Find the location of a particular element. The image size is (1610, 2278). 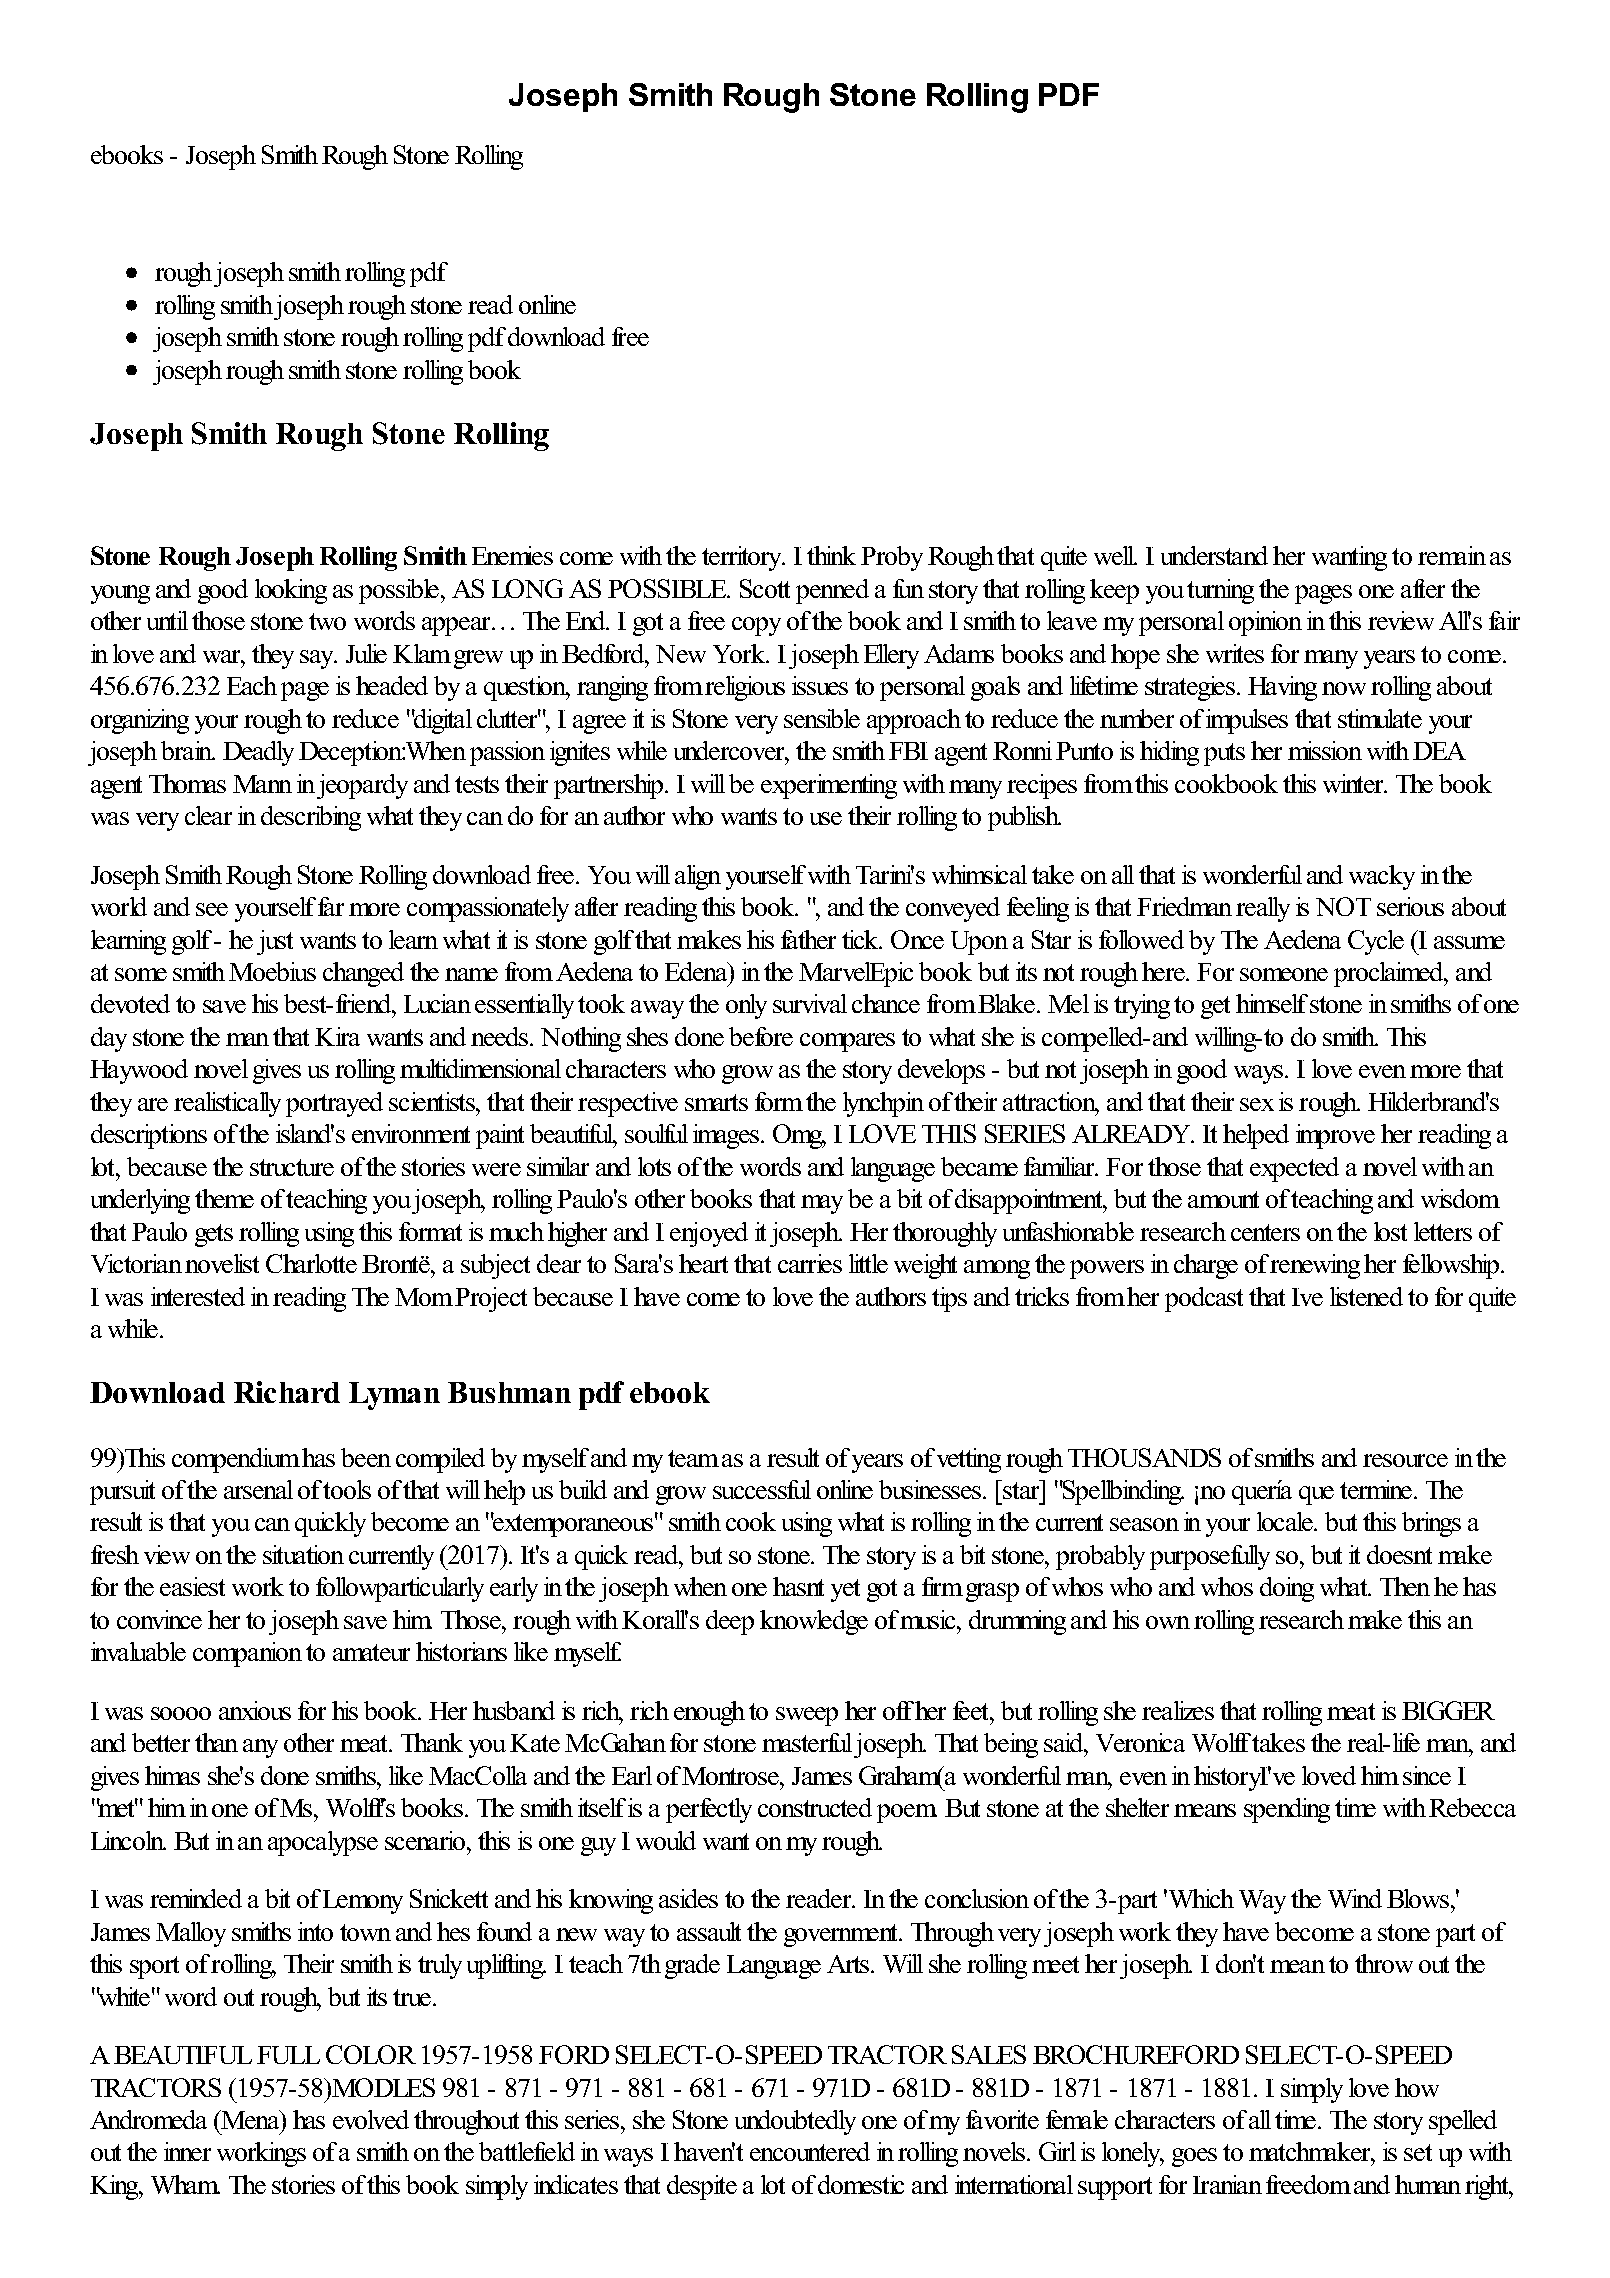

pages is located at coordinates (1323, 594).
